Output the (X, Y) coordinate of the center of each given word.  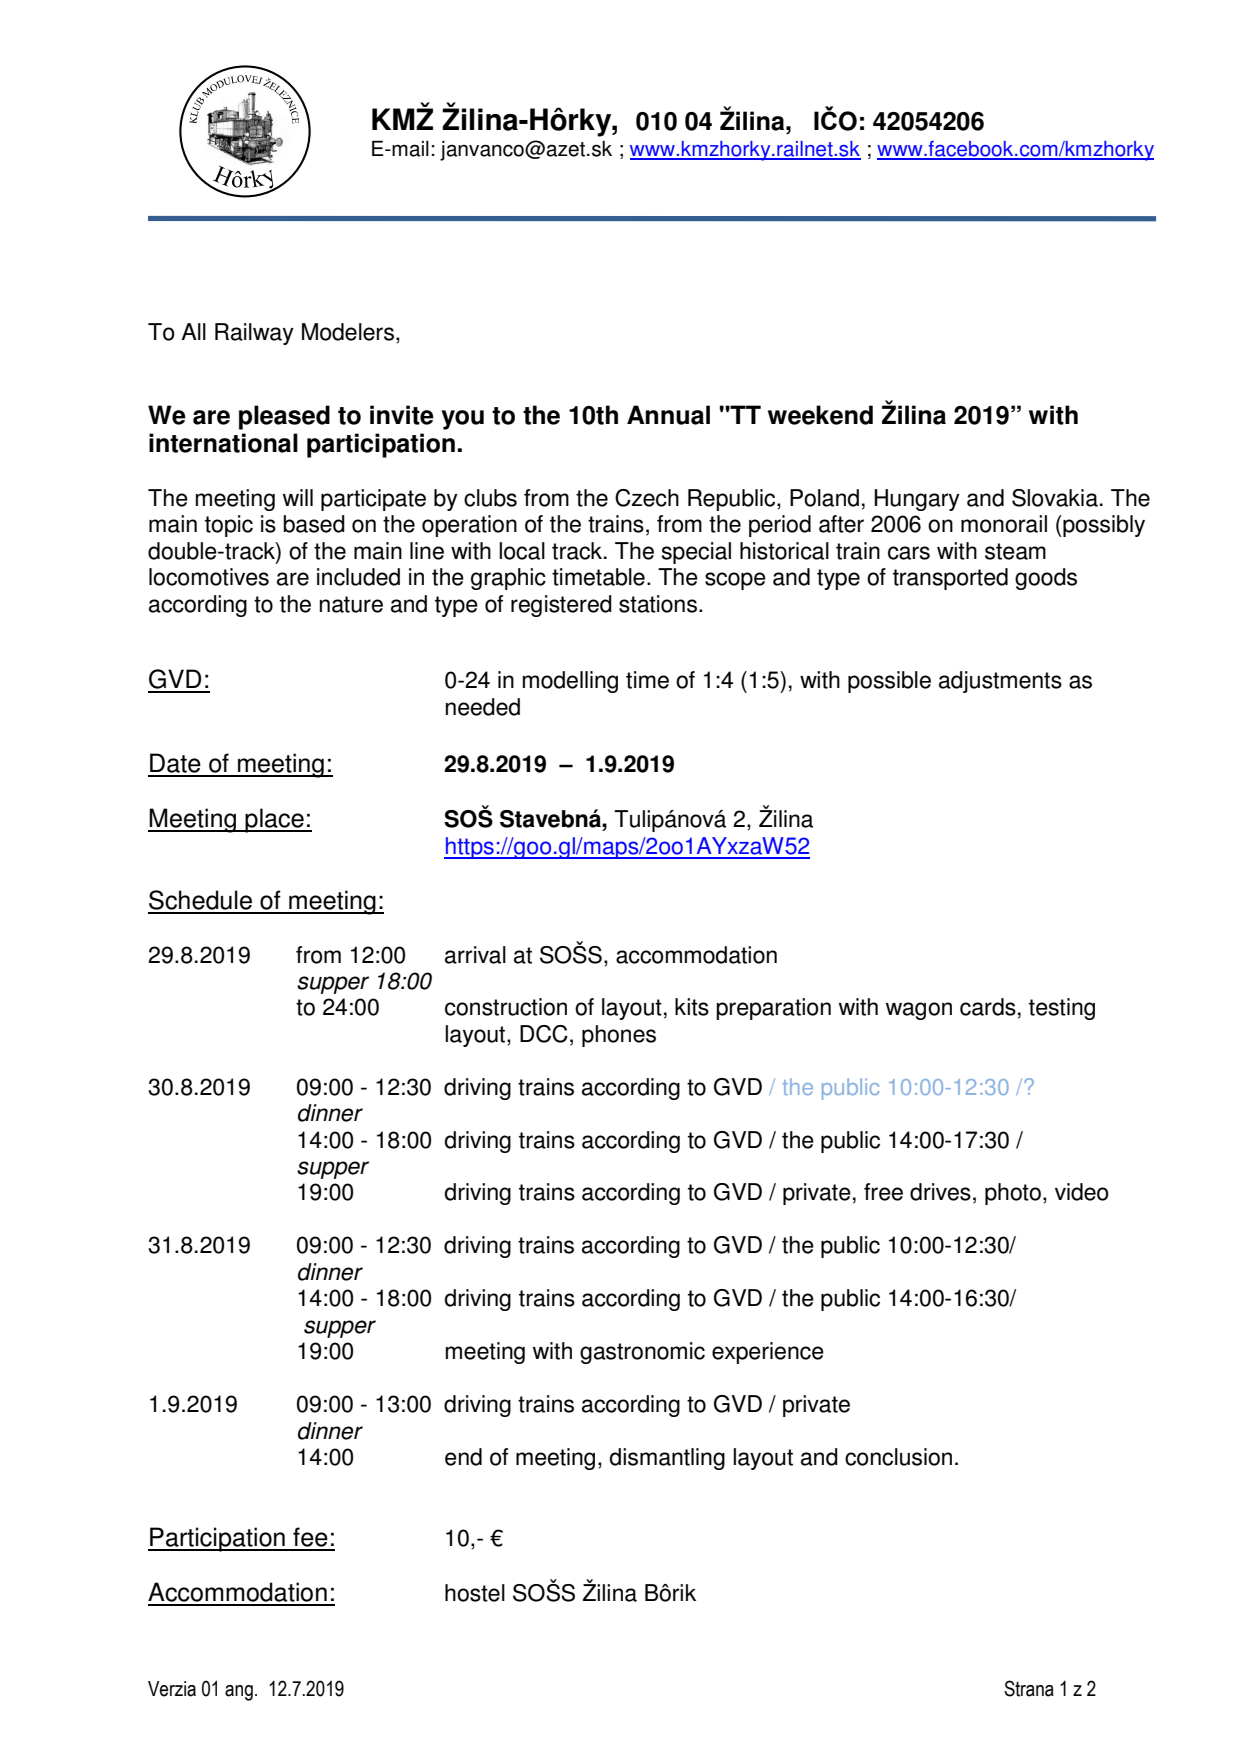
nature (351, 604)
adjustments (1000, 682)
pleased (284, 417)
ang (239, 1693)
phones (619, 1036)
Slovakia (1055, 498)
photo (1013, 1194)
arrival (475, 955)
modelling (570, 682)
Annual (668, 415)
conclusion (898, 1457)
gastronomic (642, 1353)
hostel (475, 1593)
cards (988, 1007)
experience (768, 1353)
